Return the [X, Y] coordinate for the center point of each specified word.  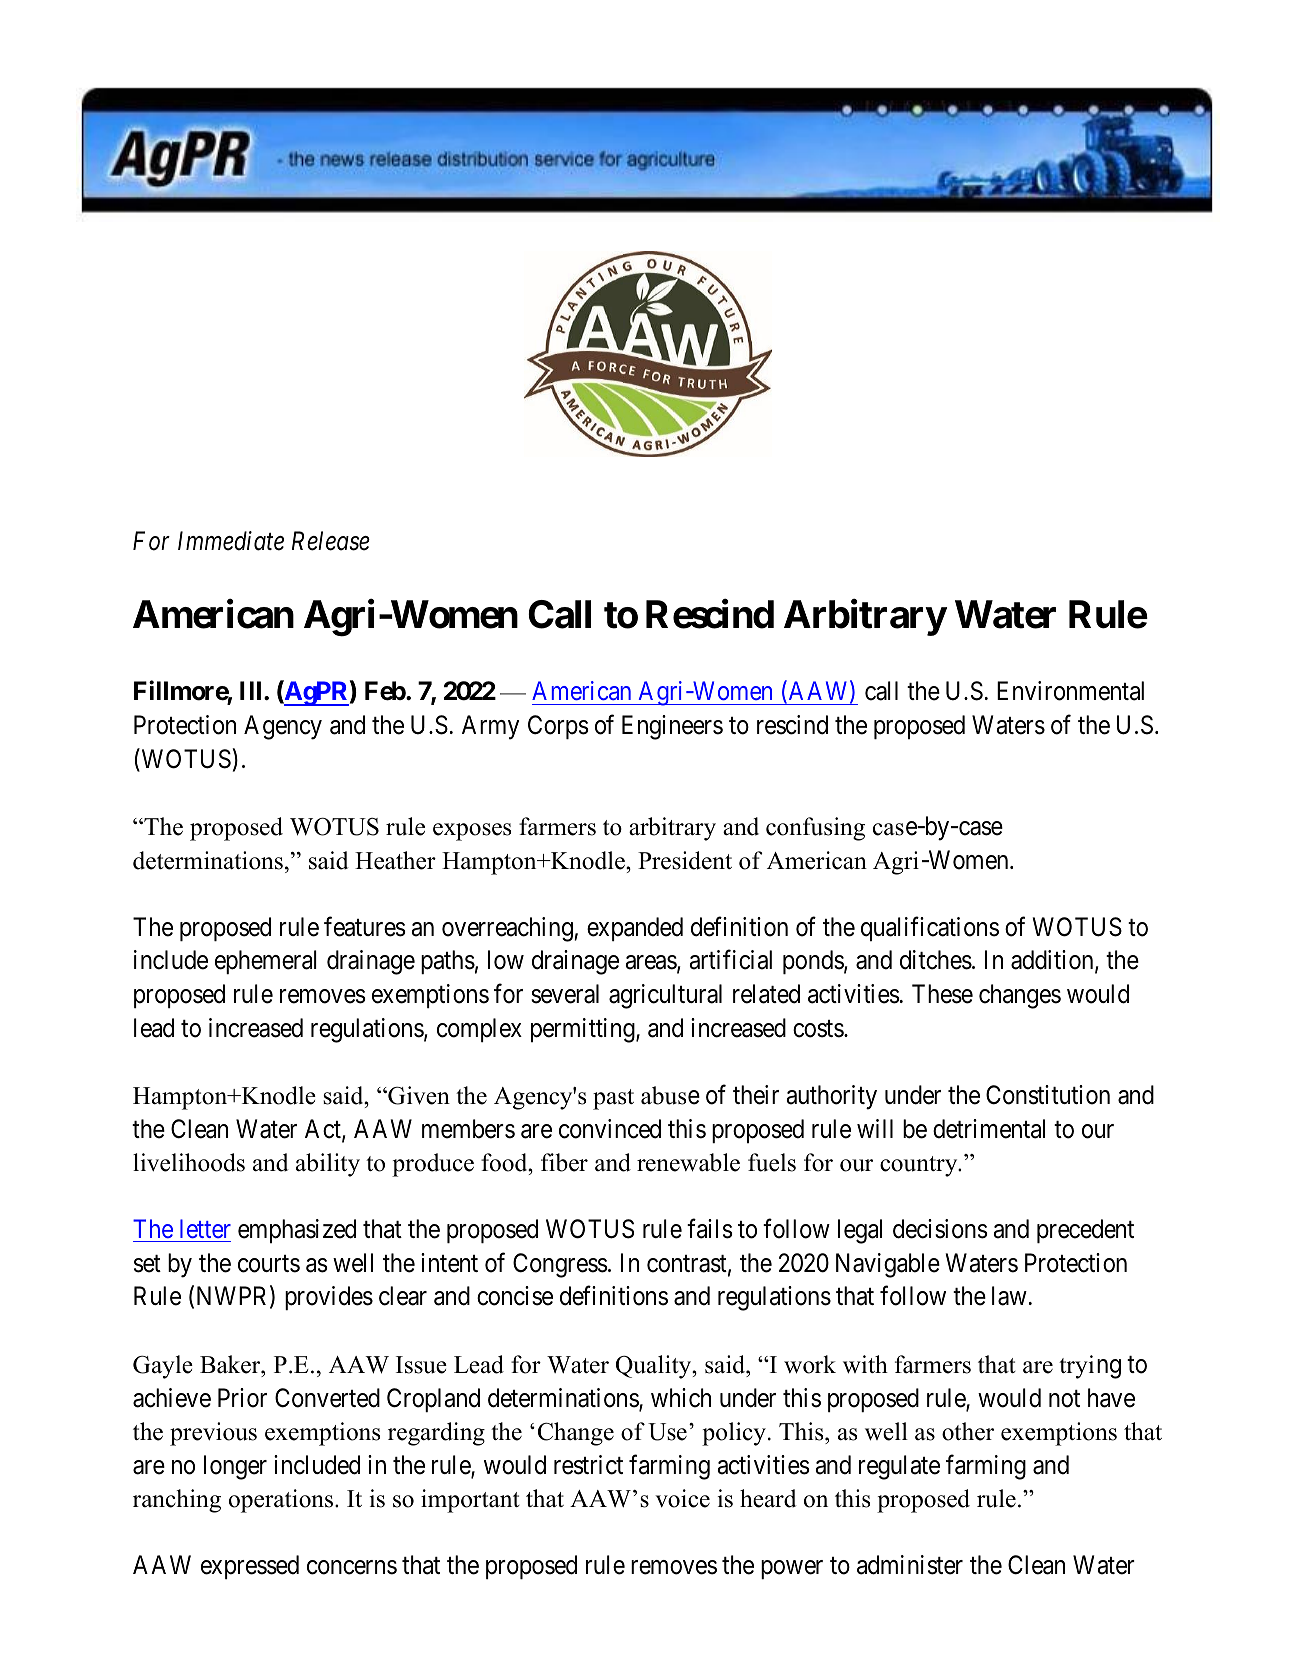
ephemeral [266, 962]
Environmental [1070, 691]
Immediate [231, 541]
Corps [558, 727]
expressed [250, 1567]
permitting [584, 1030]
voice [682, 1498]
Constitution [1048, 1095]
